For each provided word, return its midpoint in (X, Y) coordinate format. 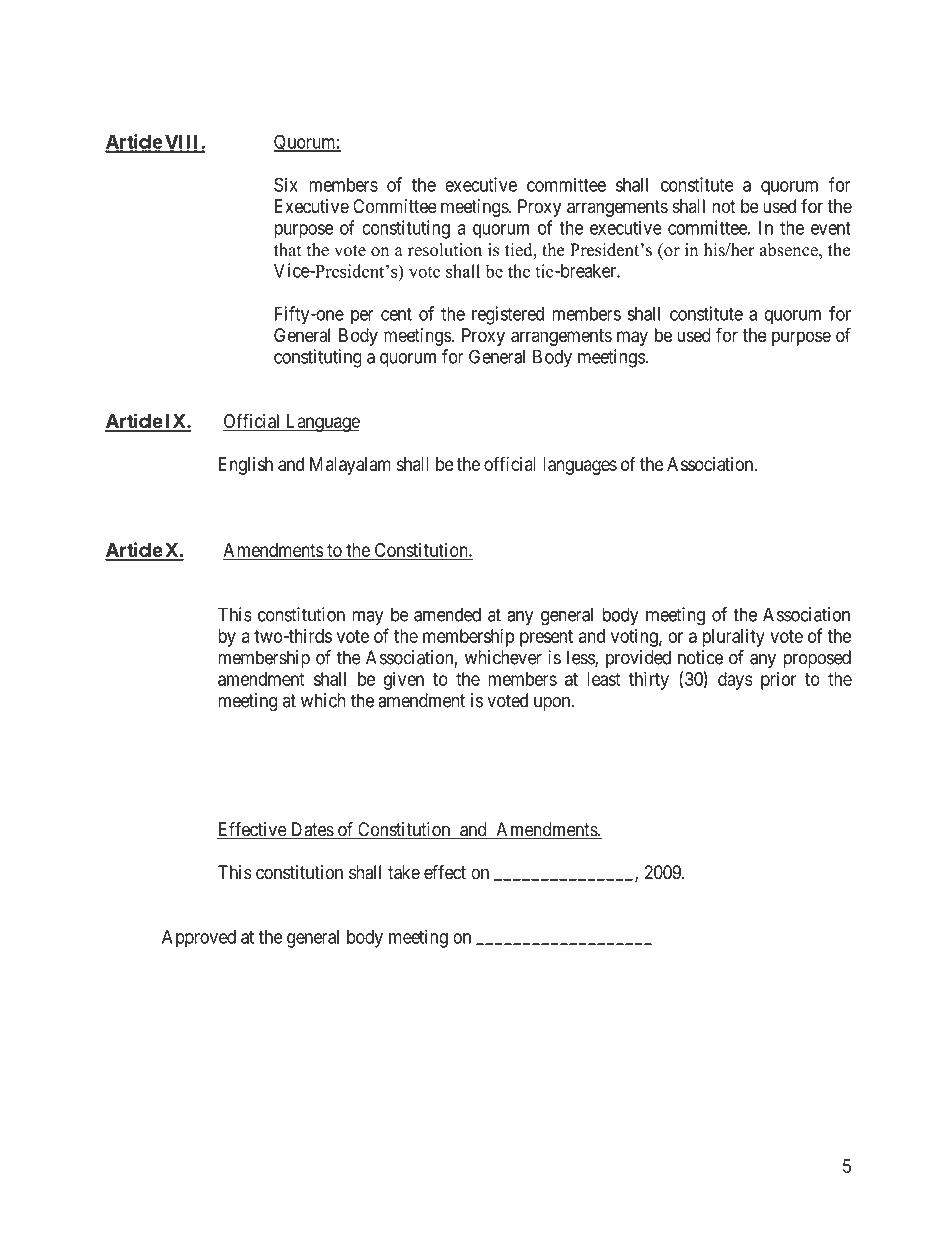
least (603, 679)
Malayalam (350, 466)
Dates (311, 830)
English (246, 466)
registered (508, 315)
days (735, 681)
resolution (445, 250)
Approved (199, 939)
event (831, 228)
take (404, 872)
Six (286, 184)
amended (447, 614)
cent (396, 314)
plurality (734, 637)
